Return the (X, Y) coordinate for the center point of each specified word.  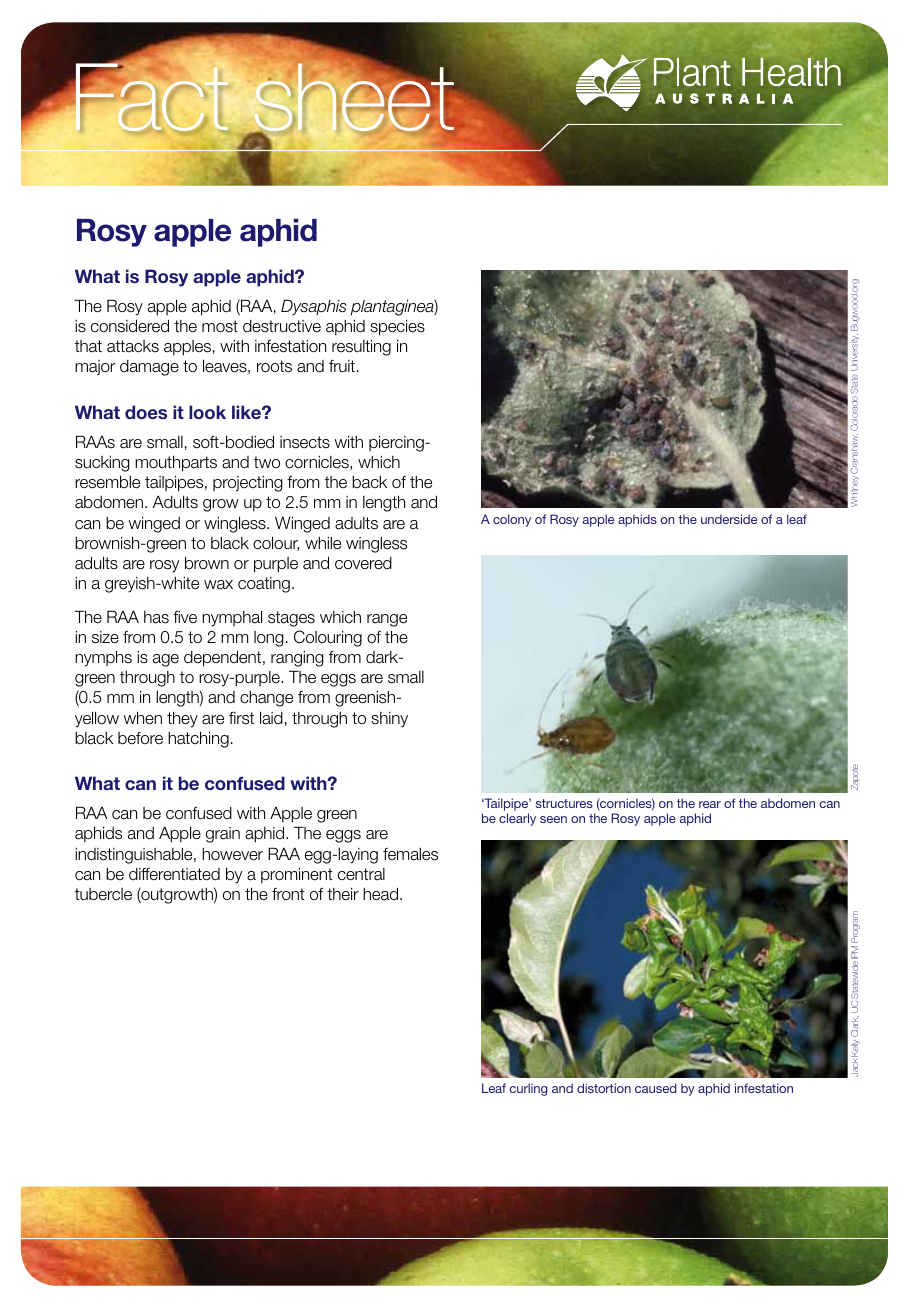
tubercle (103, 894)
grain (223, 835)
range (387, 620)
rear (710, 804)
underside (729, 519)
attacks (133, 346)
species (397, 327)
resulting (361, 347)
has (156, 617)
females (410, 854)
